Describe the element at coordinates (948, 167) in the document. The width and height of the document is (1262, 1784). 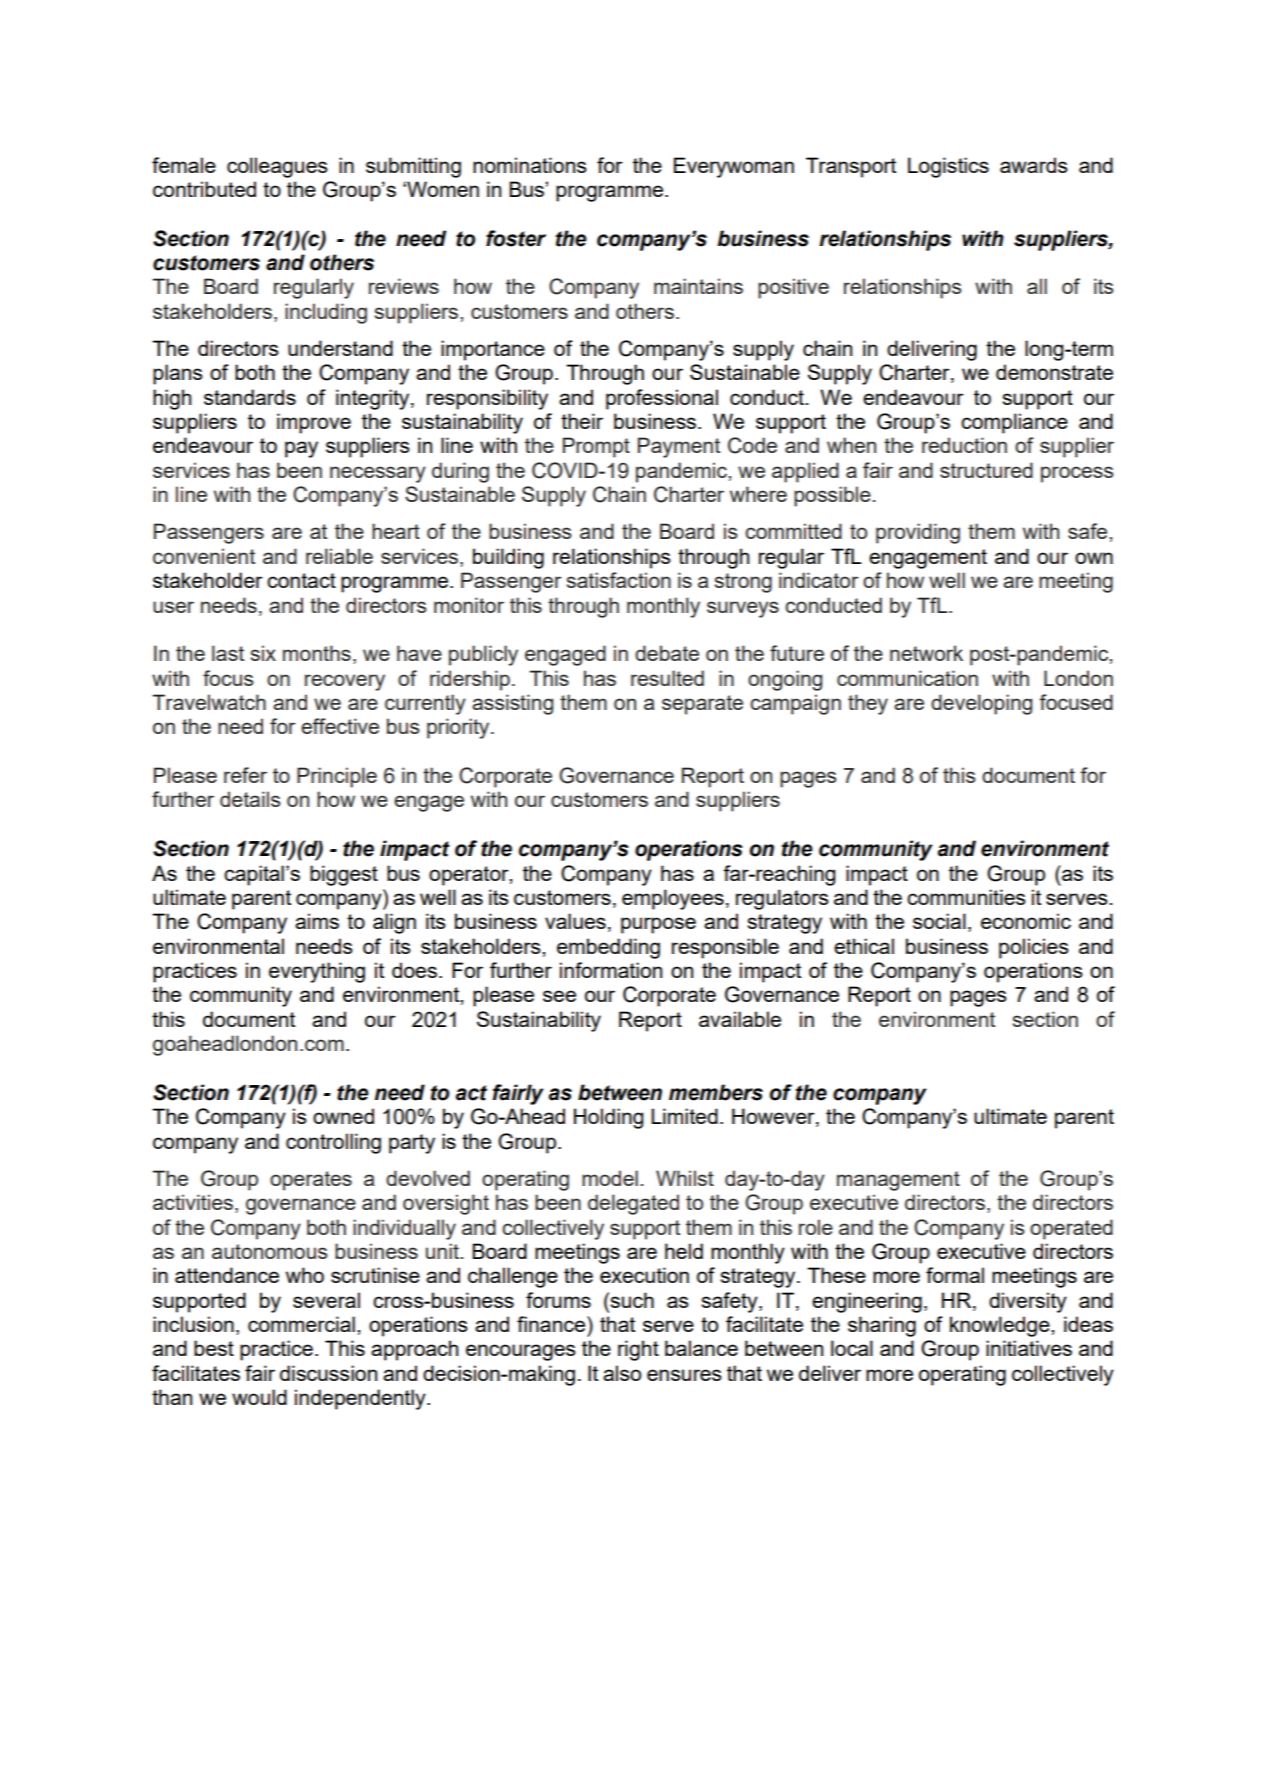
I see `Logistics` at that location.
